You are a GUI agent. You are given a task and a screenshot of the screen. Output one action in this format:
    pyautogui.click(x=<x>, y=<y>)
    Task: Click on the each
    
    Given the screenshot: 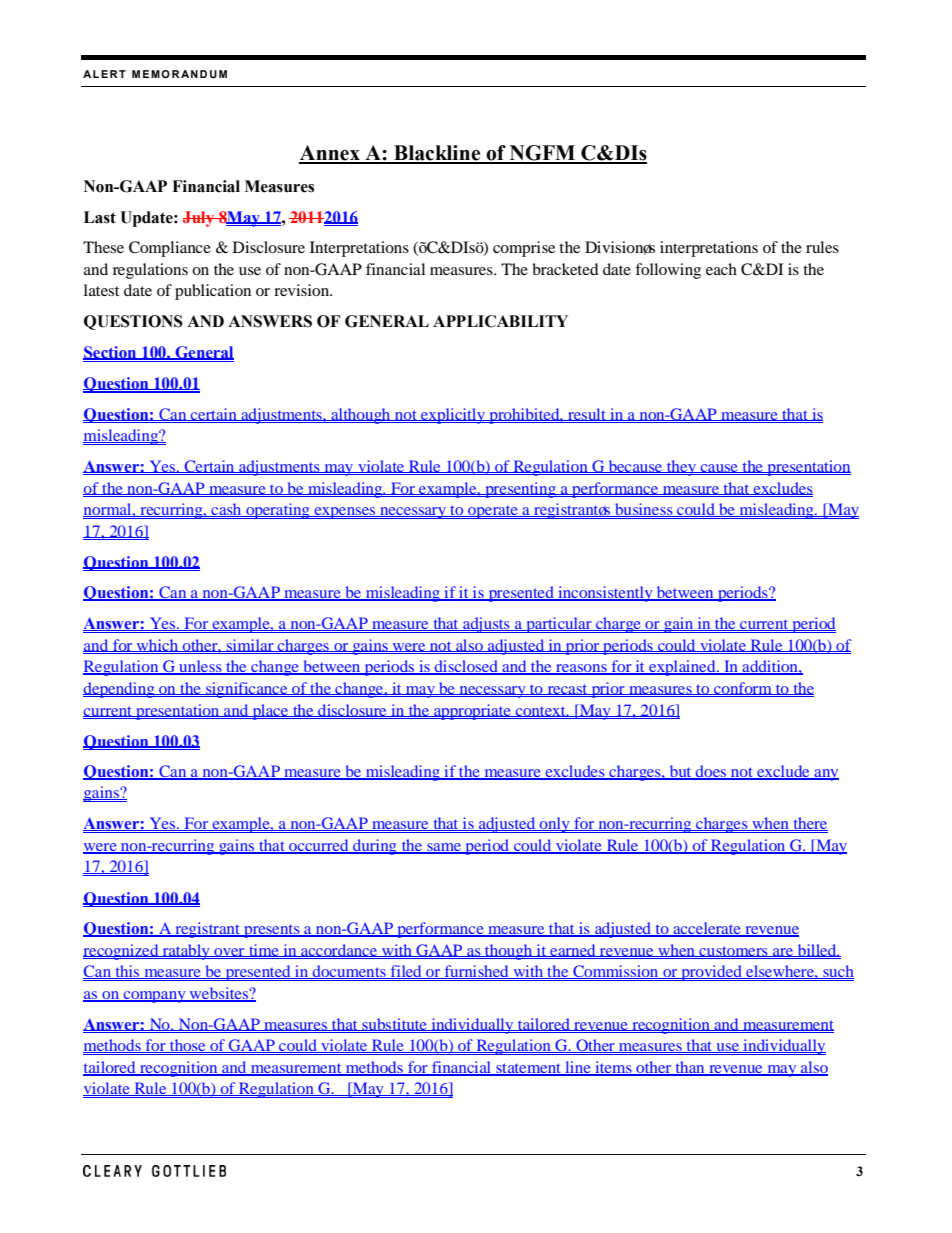 What is the action you would take?
    pyautogui.click(x=721, y=269)
